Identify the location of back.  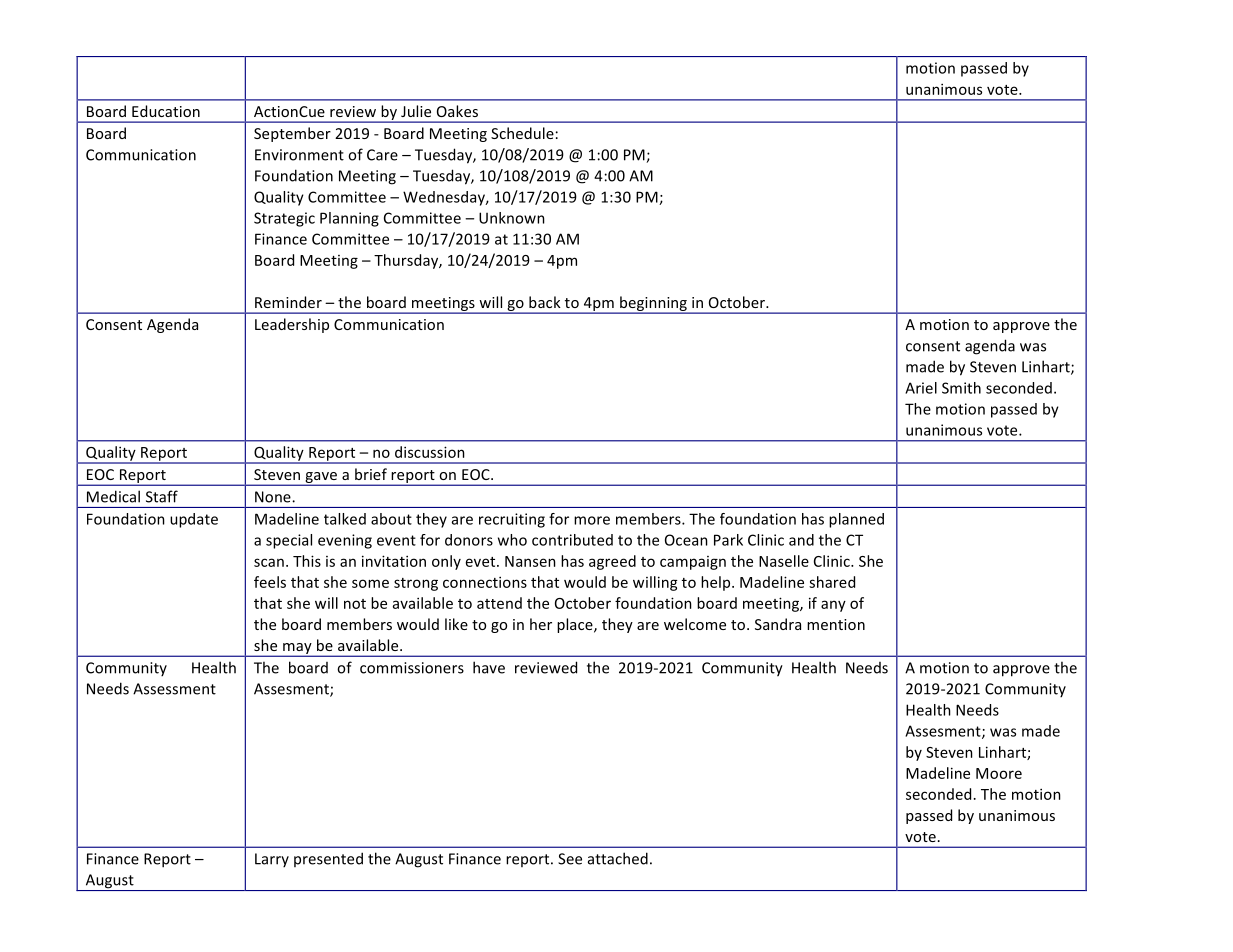
(545, 302).
